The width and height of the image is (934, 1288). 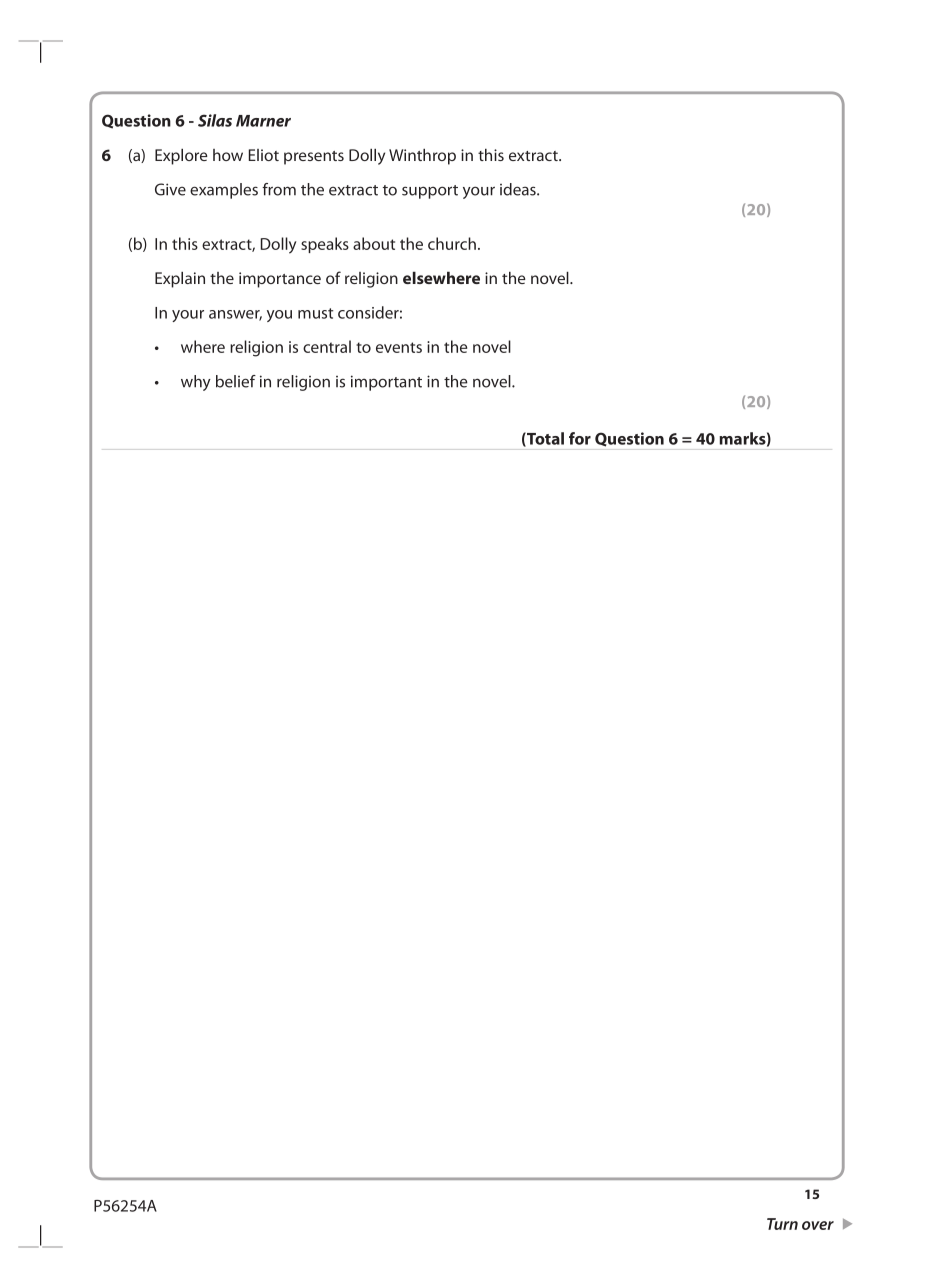 I want to click on church, so click(x=452, y=243).
